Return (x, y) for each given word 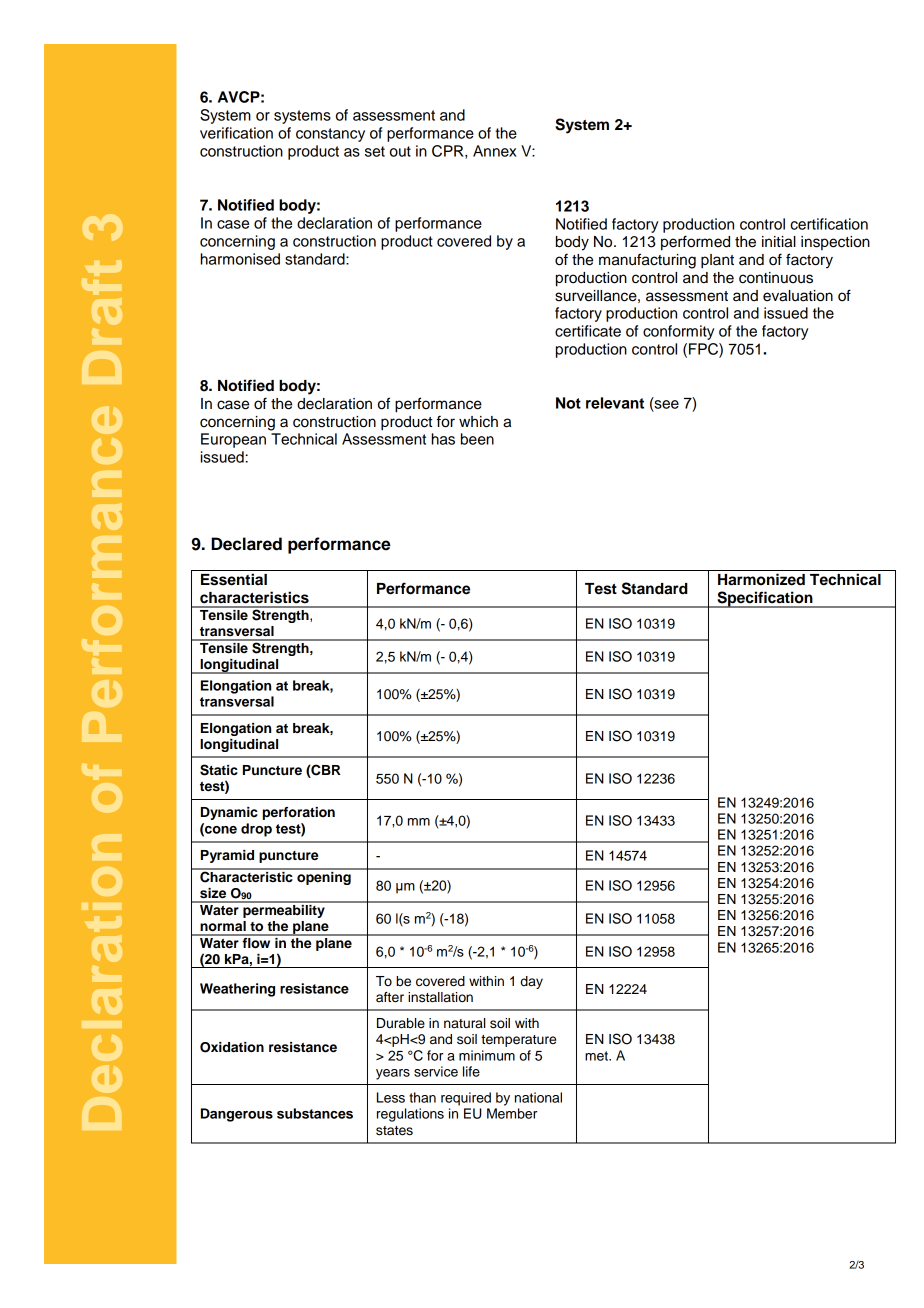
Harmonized (761, 579)
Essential (234, 579)
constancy (330, 135)
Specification (765, 599)
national (538, 1097)
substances (315, 1113)
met (598, 1056)
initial (779, 242)
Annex (495, 151)
